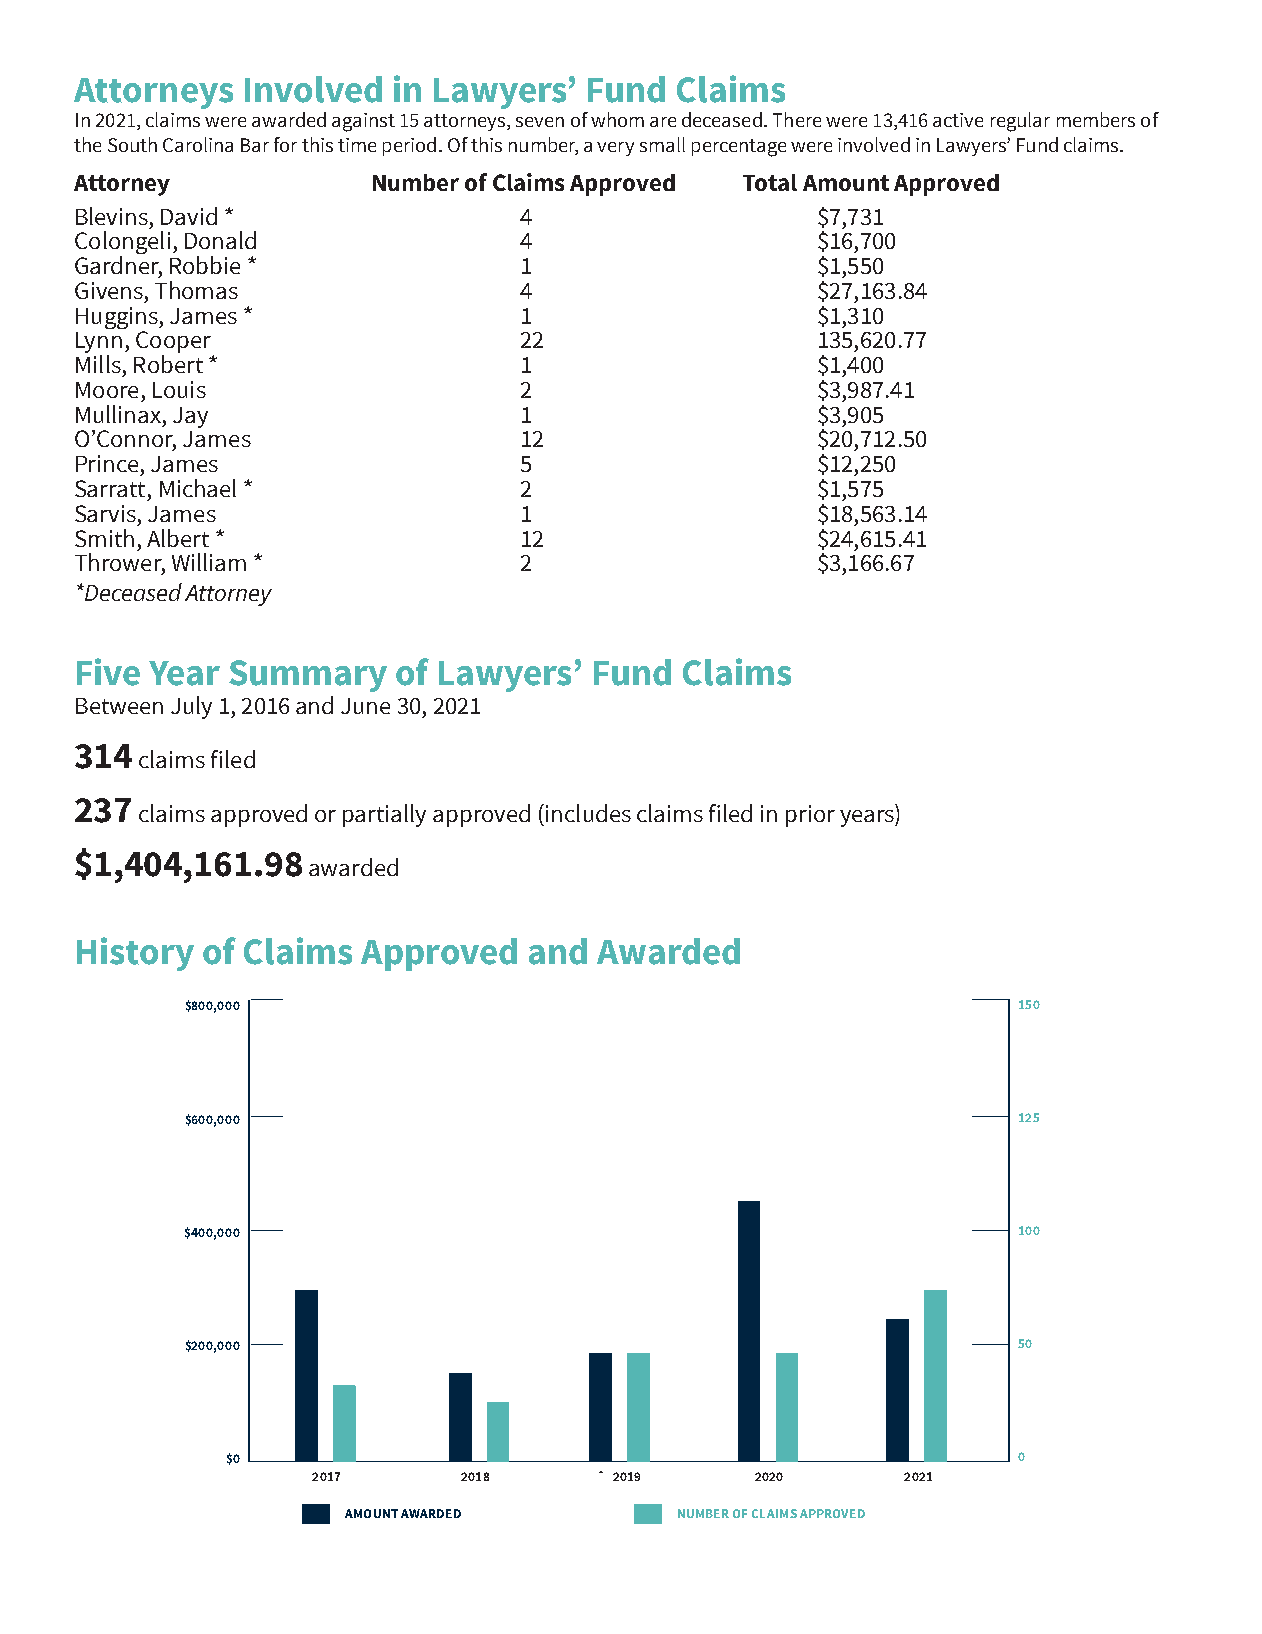 This image has height=1634, width=1262. What do you see at coordinates (810, 816) in the image?
I see `prior` at bounding box center [810, 816].
